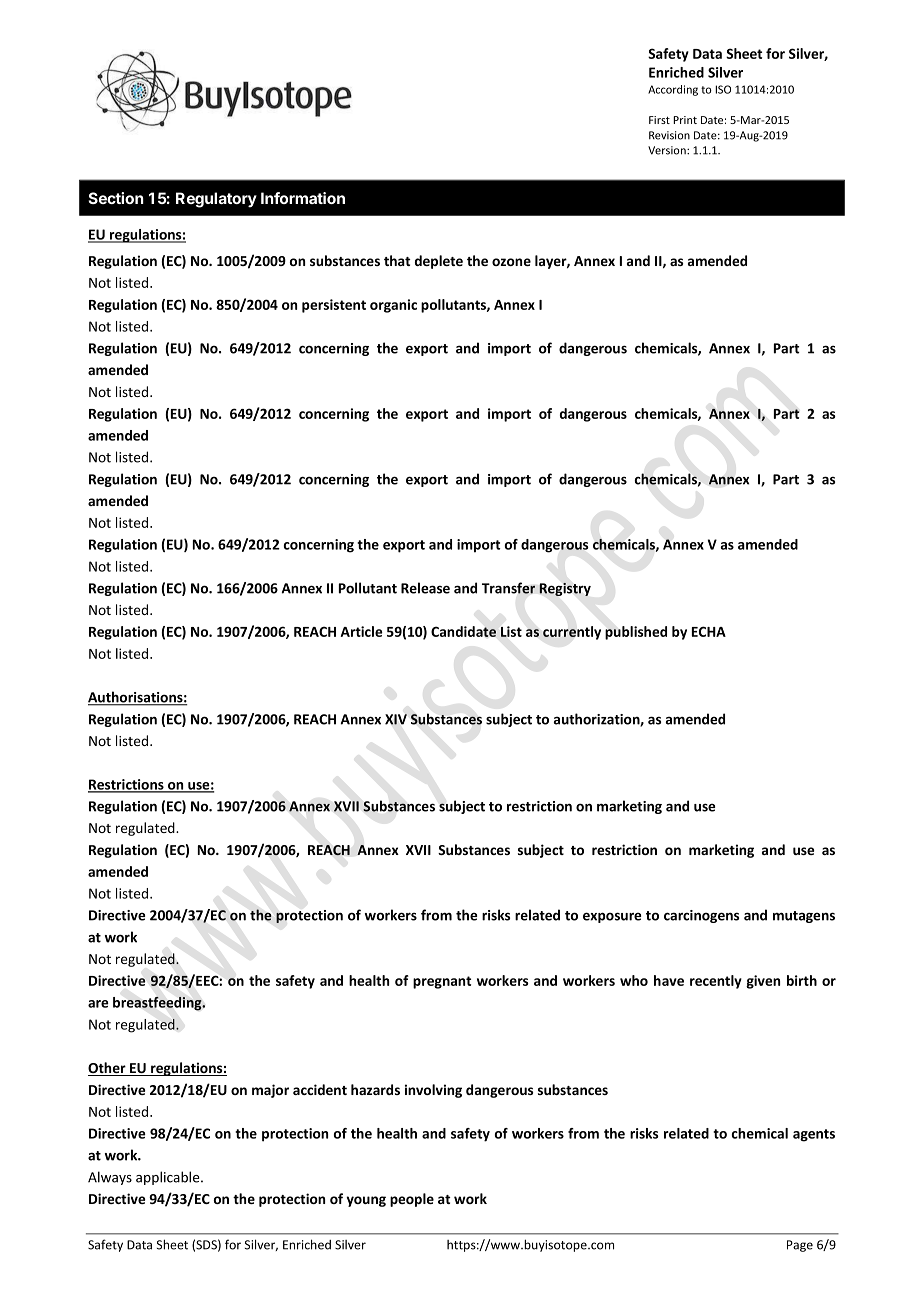 The height and width of the screenshot is (1308, 924). Describe the element at coordinates (98, 1004) in the screenshot. I see `are` at that location.
